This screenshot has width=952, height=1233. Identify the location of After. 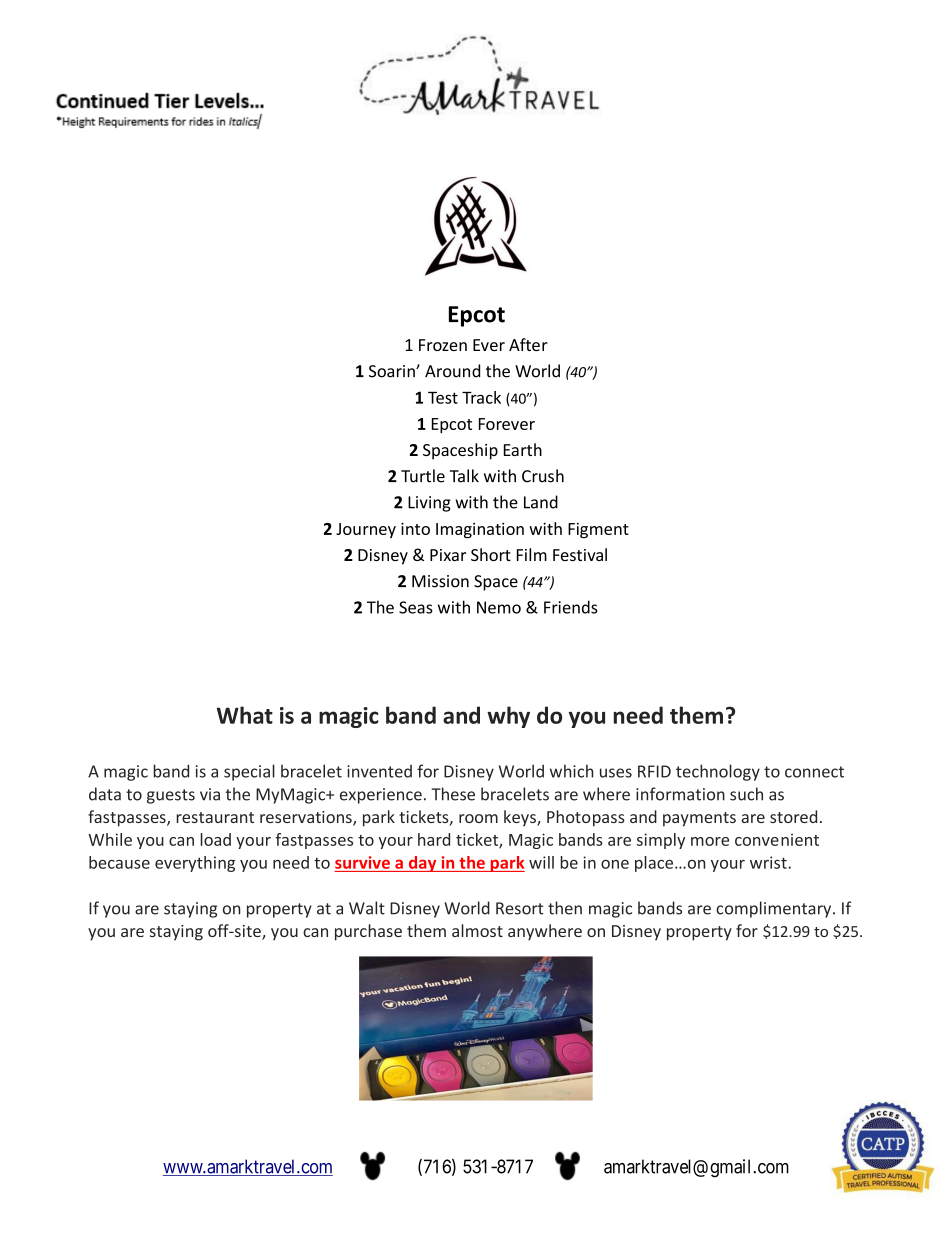
(528, 344).
